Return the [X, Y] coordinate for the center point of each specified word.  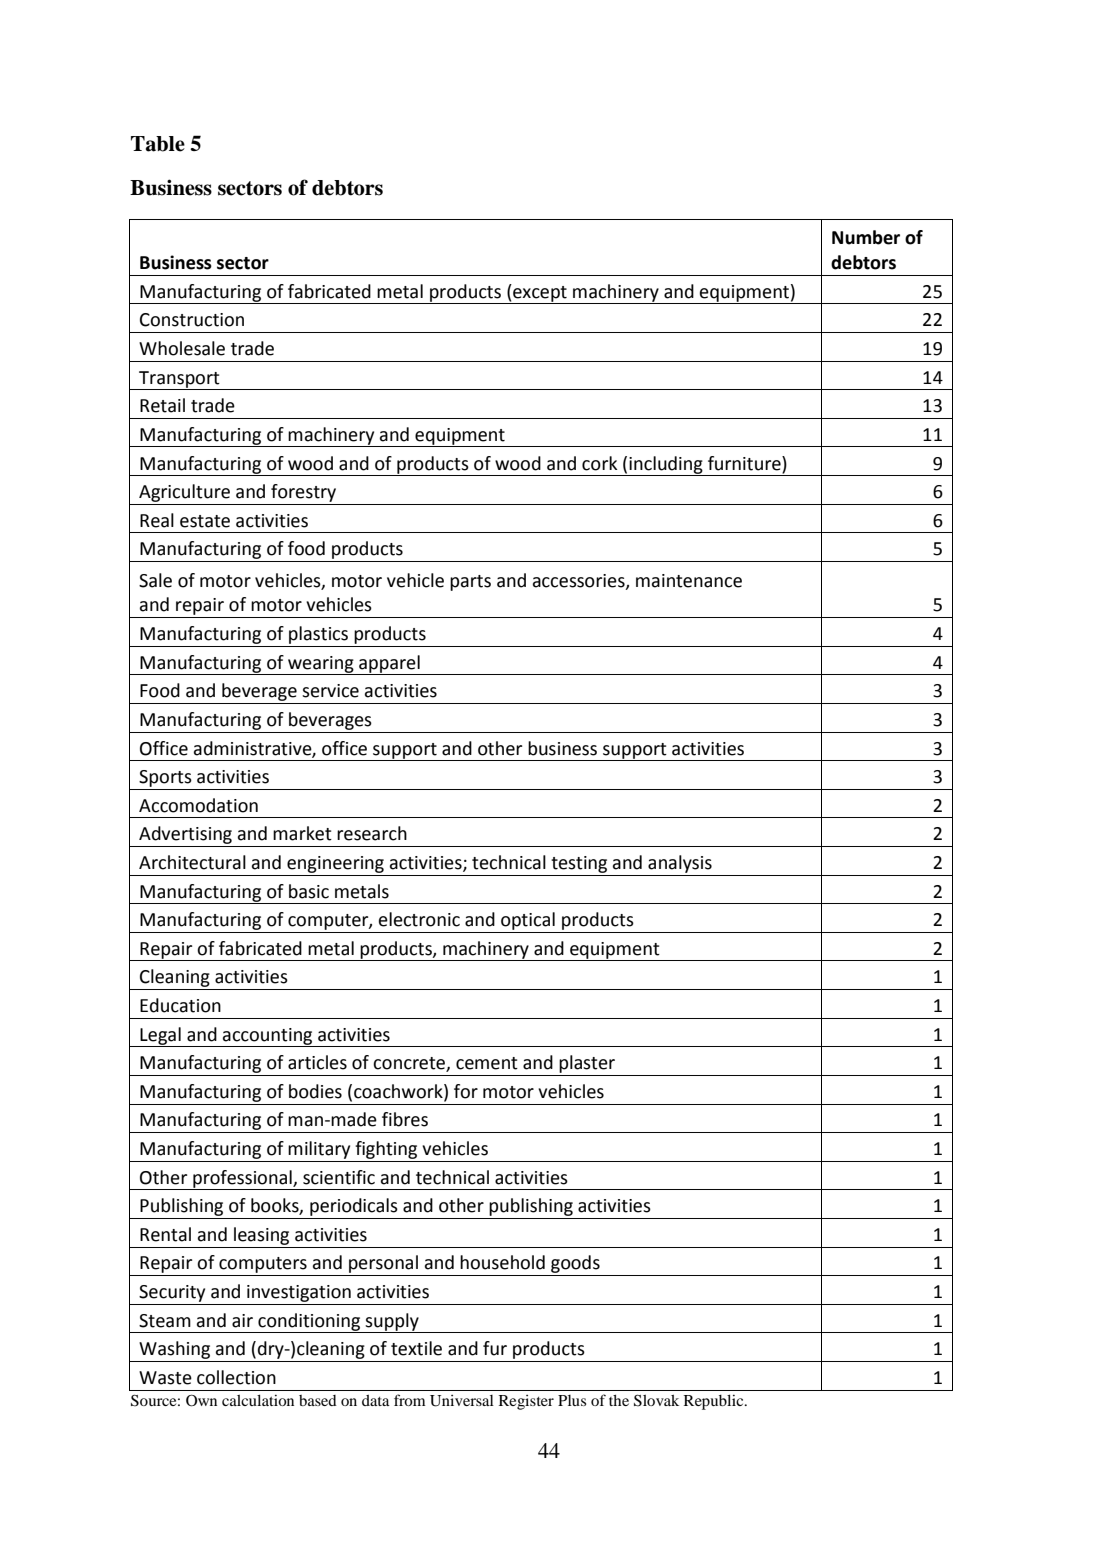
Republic [715, 1402]
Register [526, 1402]
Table [158, 144]
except [540, 294]
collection [236, 1377]
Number [866, 237]
